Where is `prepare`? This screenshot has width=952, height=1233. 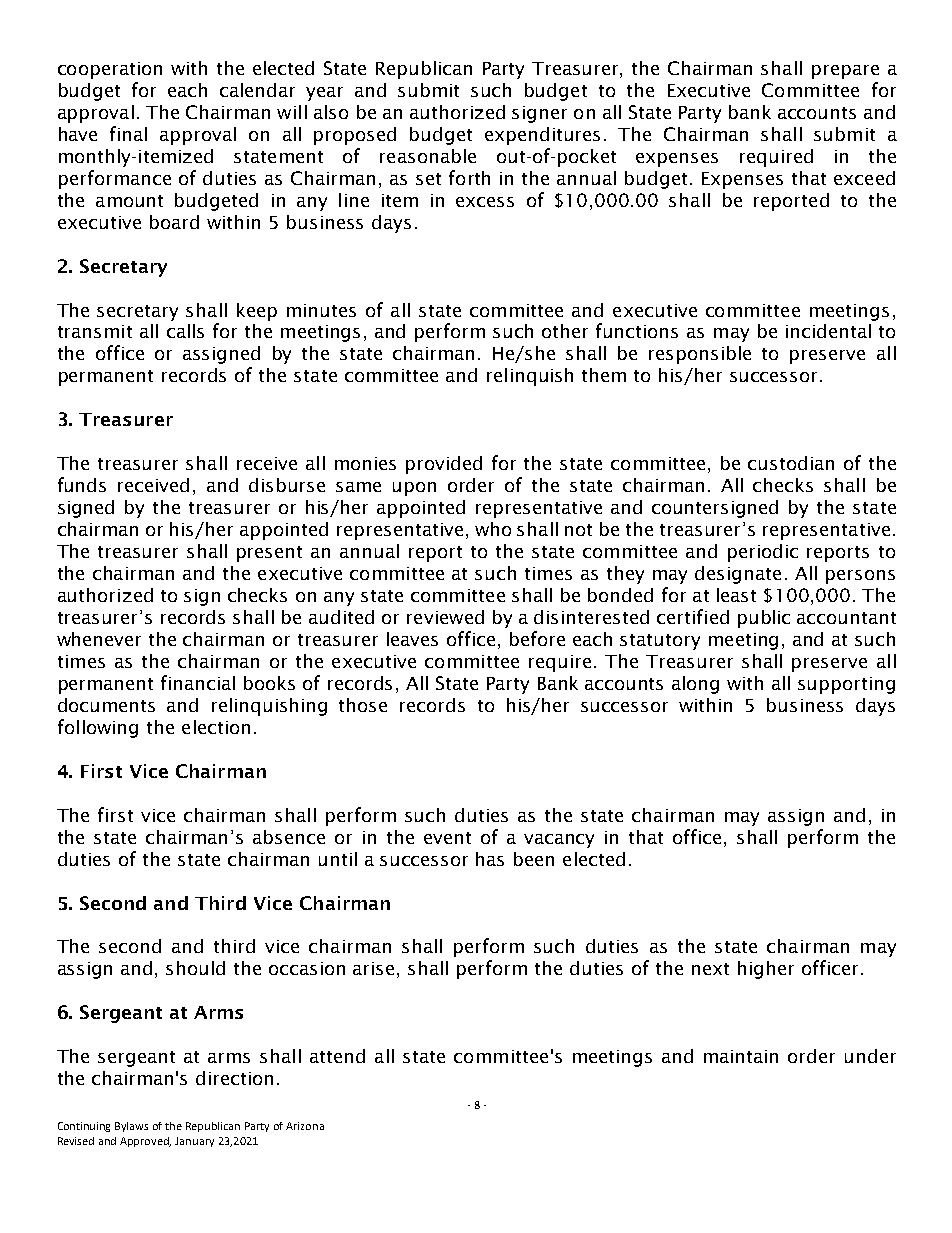 prepare is located at coordinates (845, 72).
